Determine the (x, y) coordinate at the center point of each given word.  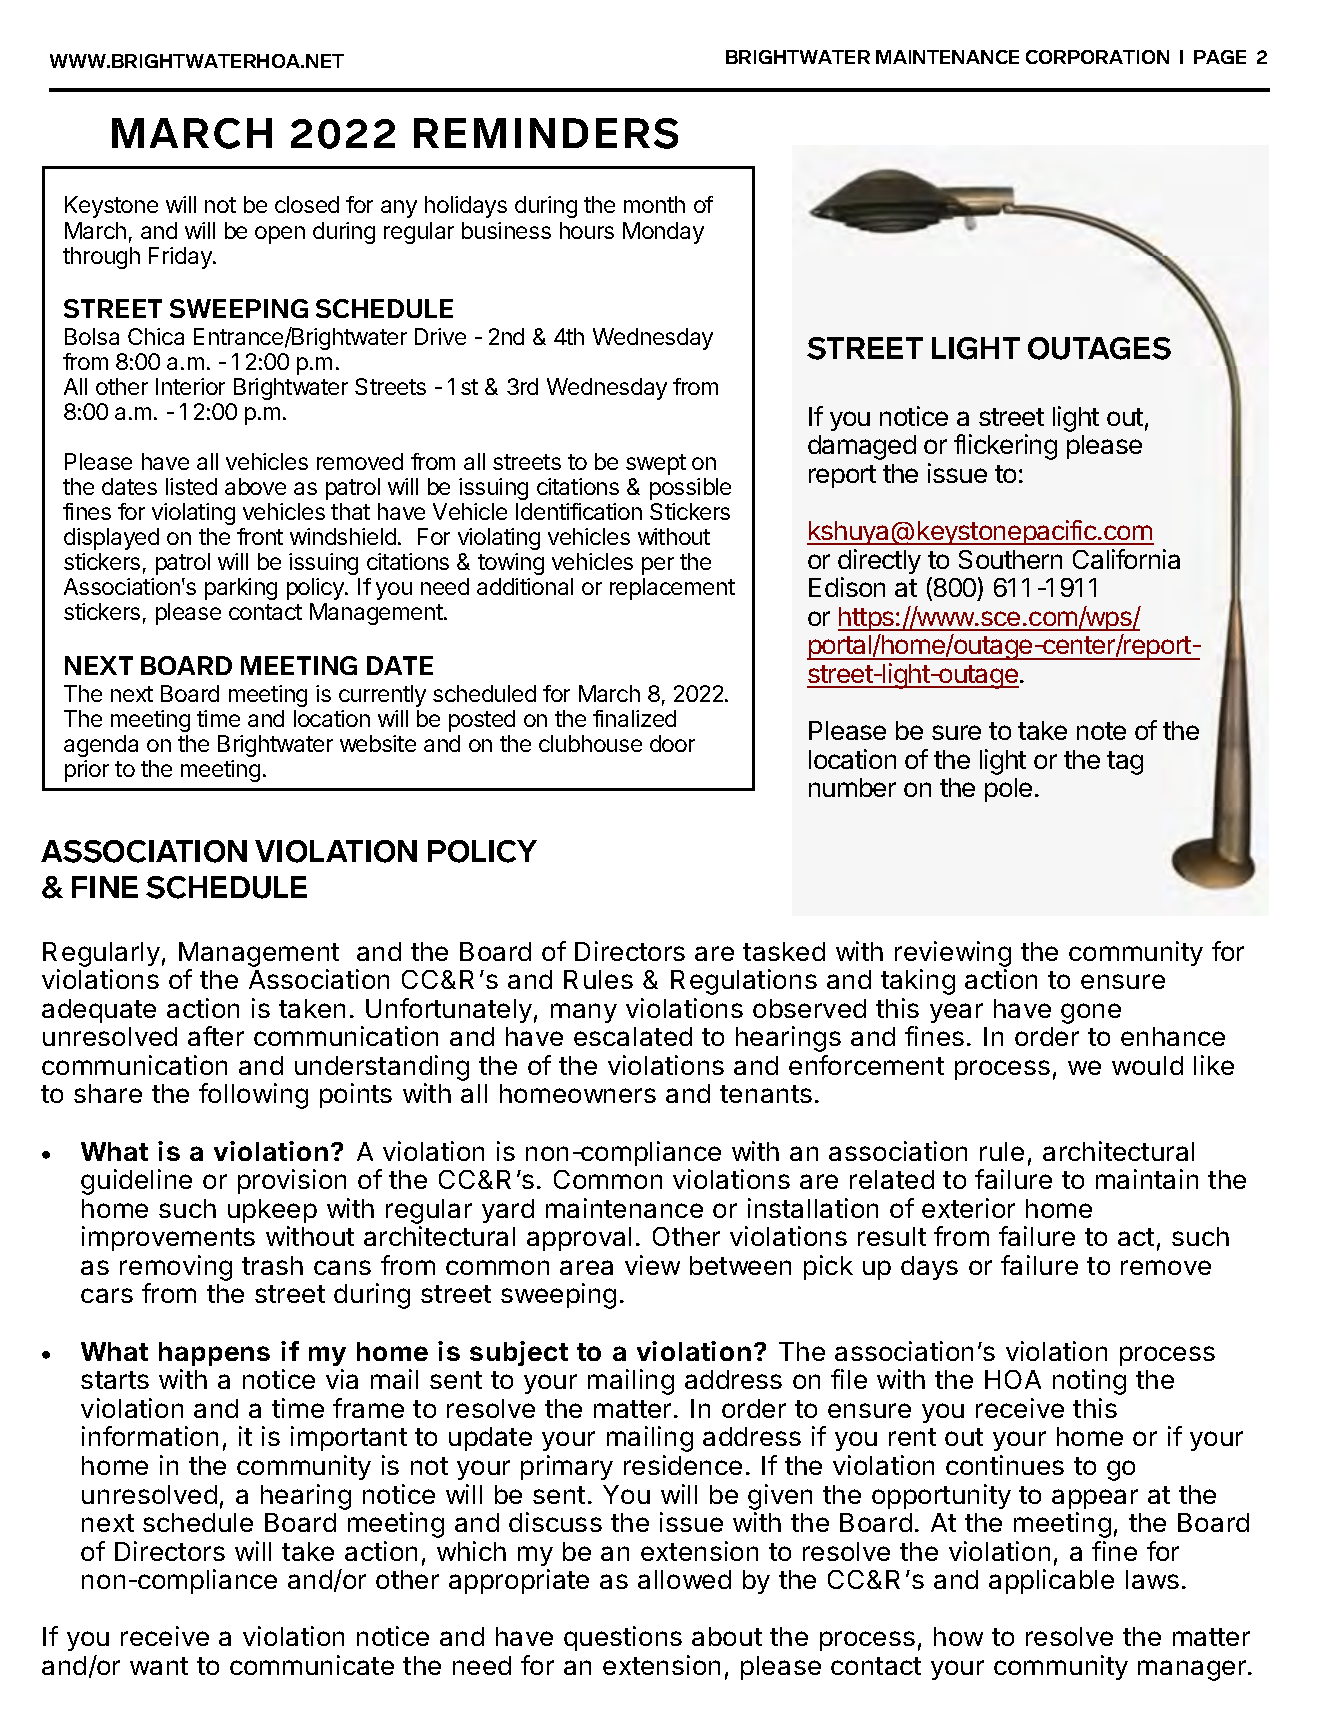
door (672, 743)
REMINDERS (546, 133)
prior (87, 771)
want (159, 1666)
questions (623, 1638)
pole (1008, 790)
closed (307, 204)
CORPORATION (1097, 57)
